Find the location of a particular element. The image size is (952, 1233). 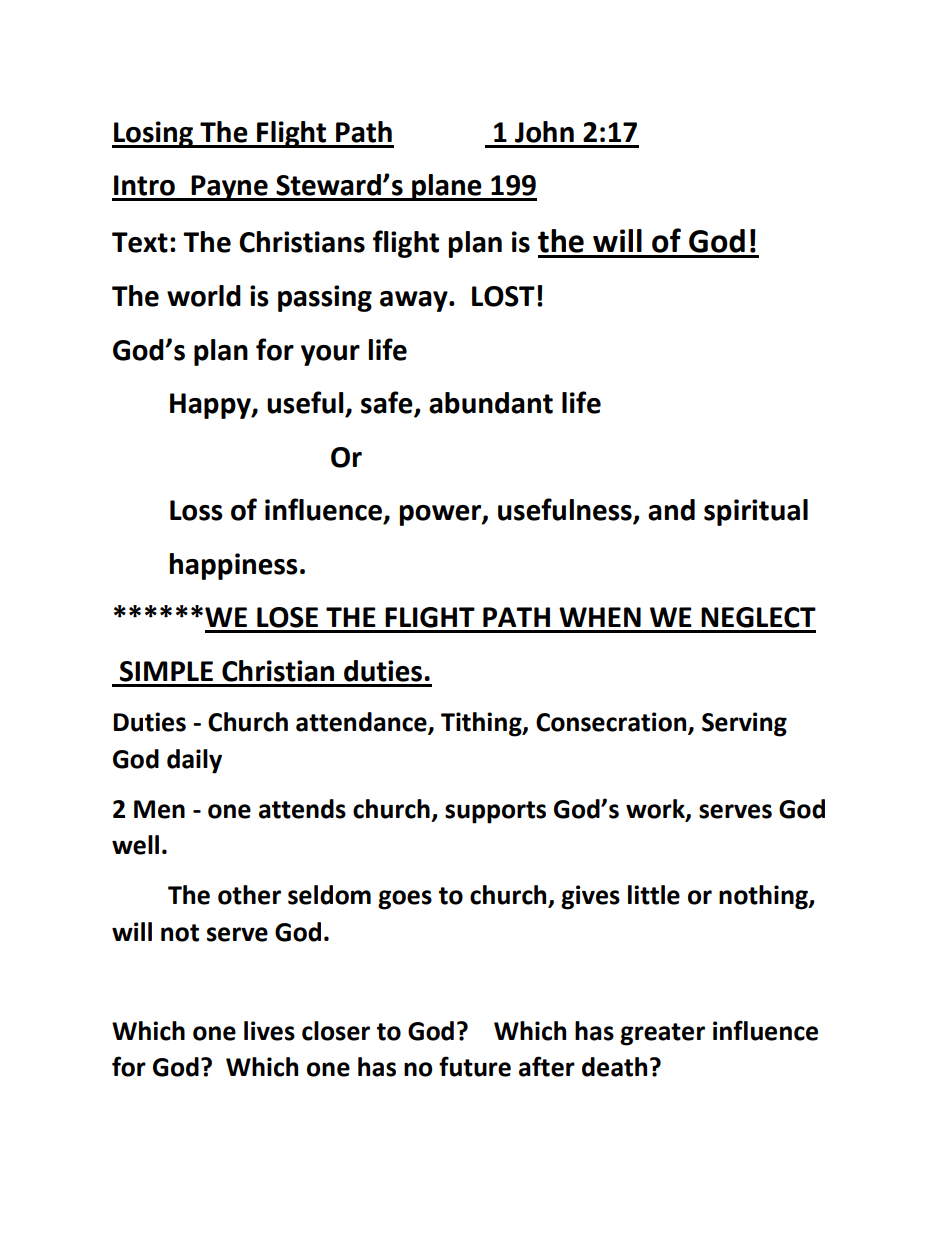

daily is located at coordinates (194, 761).
